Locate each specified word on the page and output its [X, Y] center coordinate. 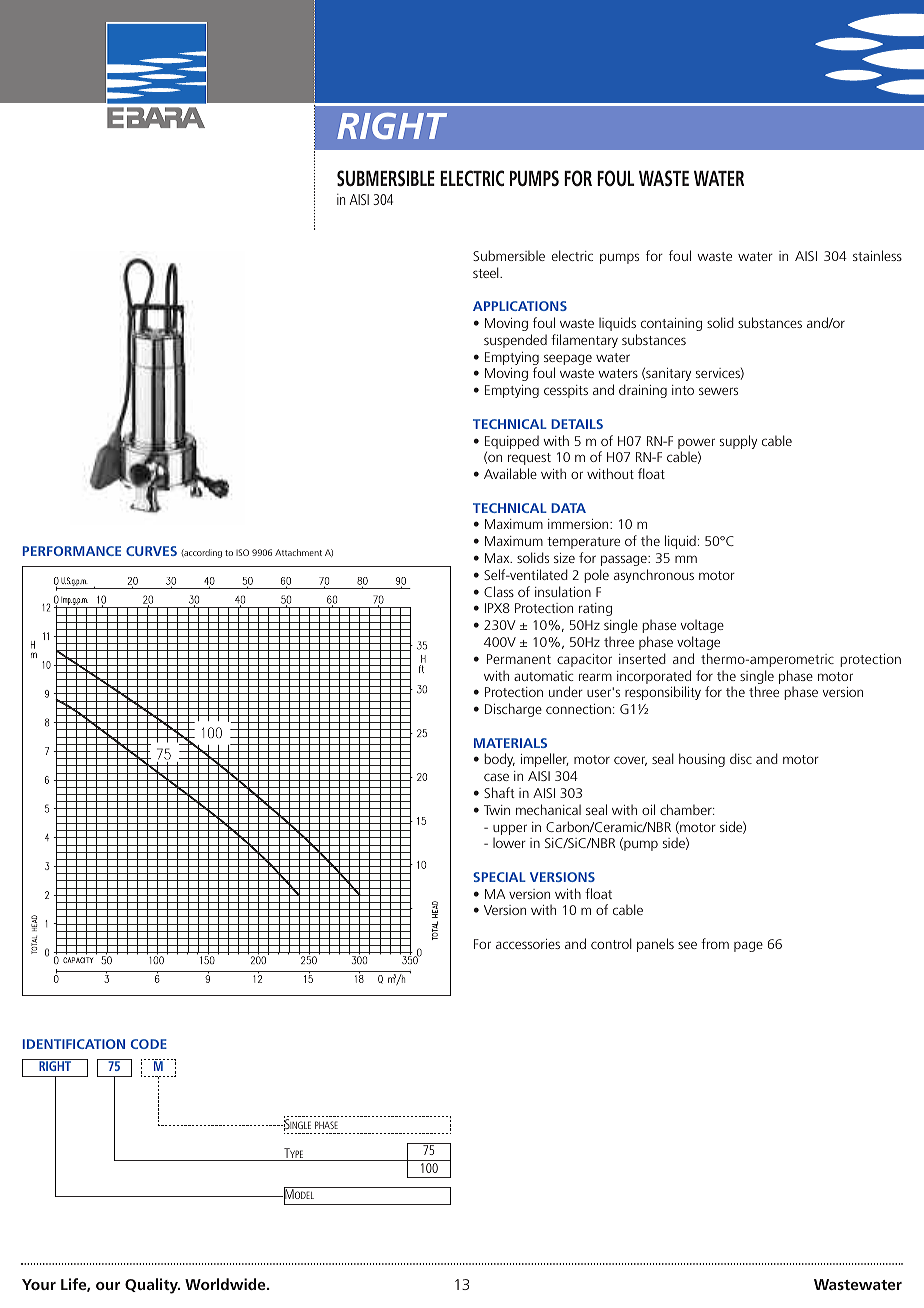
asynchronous [654, 576]
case [496, 777]
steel [487, 272]
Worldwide [226, 1284]
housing [702, 760]
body [499, 760]
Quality [152, 1286]
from [715, 943]
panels [655, 945]
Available [510, 473]
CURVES [151, 551]
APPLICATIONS [520, 306]
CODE [149, 1044]
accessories [528, 944]
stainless [877, 255]
